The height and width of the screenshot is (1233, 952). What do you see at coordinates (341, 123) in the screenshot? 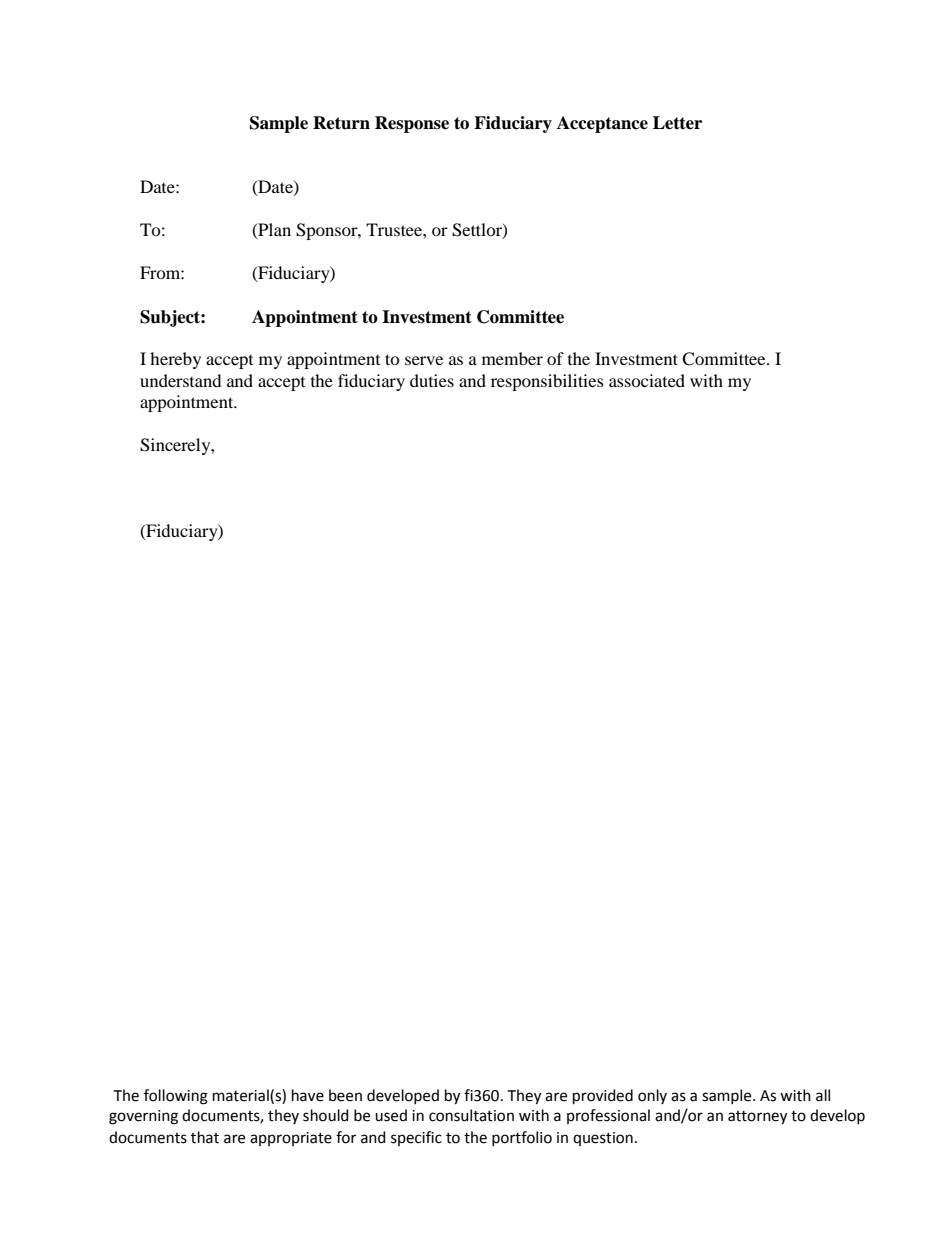
I see `Return` at bounding box center [341, 123].
